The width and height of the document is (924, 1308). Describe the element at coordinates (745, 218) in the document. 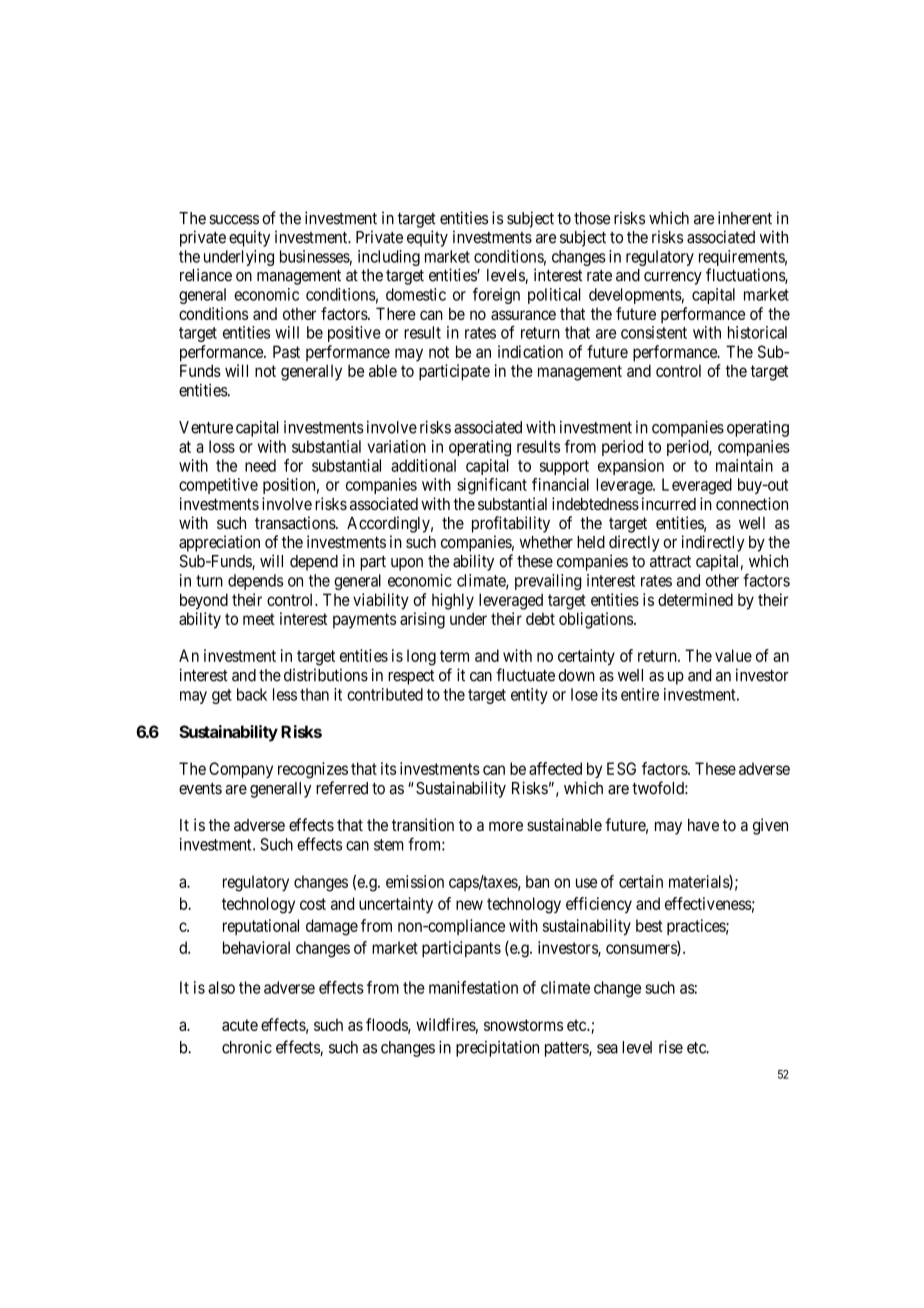

I see `inherent` at that location.
